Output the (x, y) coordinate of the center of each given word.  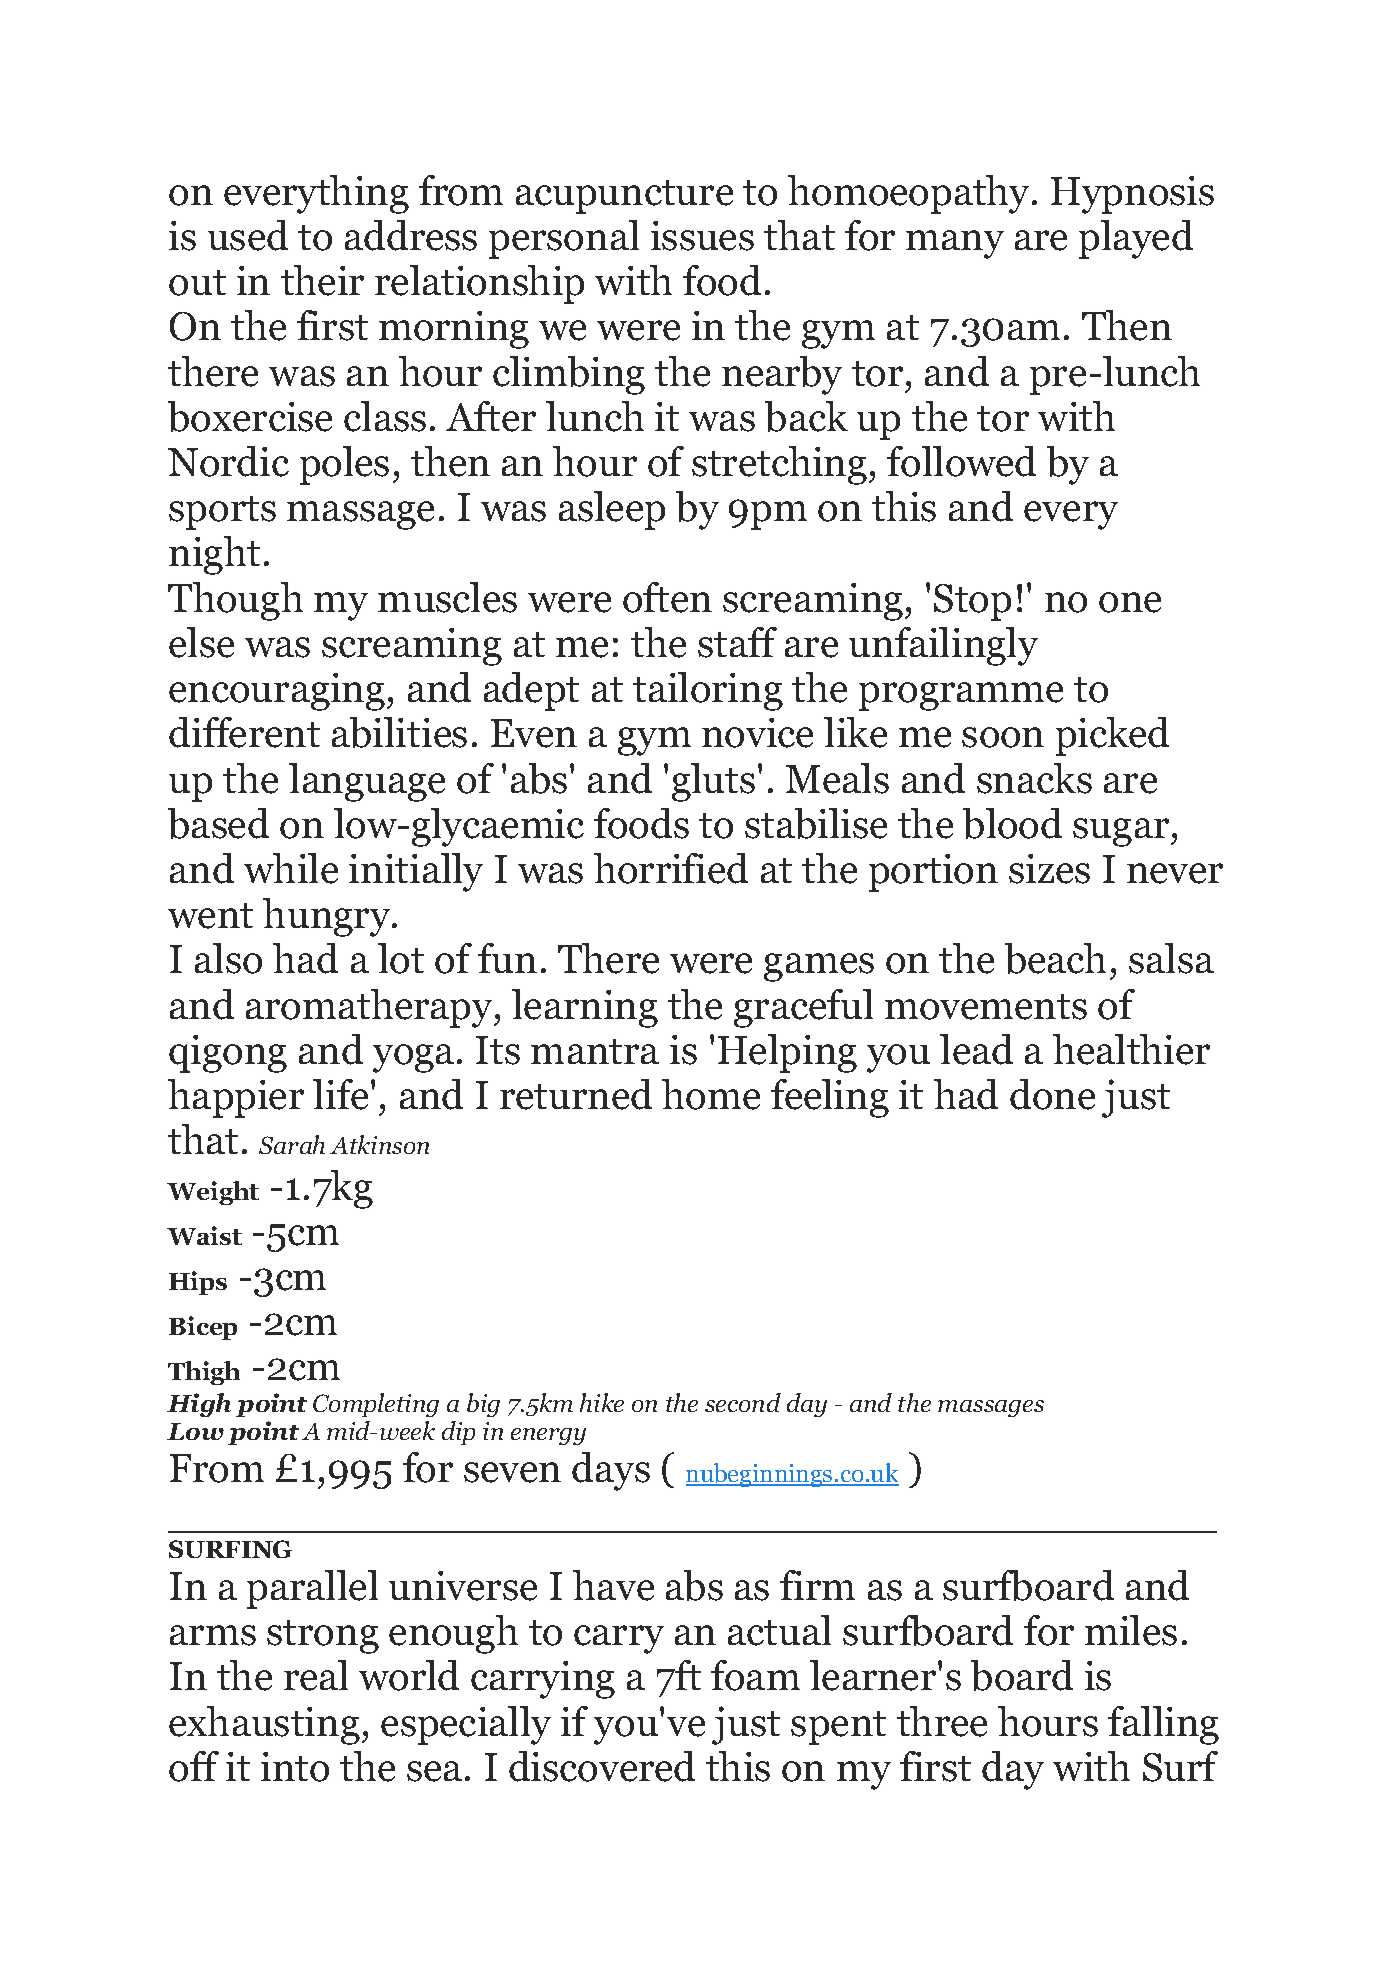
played (1136, 239)
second (743, 1402)
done (1052, 1094)
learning (585, 1008)
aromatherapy (370, 1008)
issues (702, 236)
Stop (972, 602)
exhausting (264, 1725)
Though (235, 601)
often (667, 597)
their (322, 280)
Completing (376, 1405)
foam (755, 1675)
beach (1055, 958)
